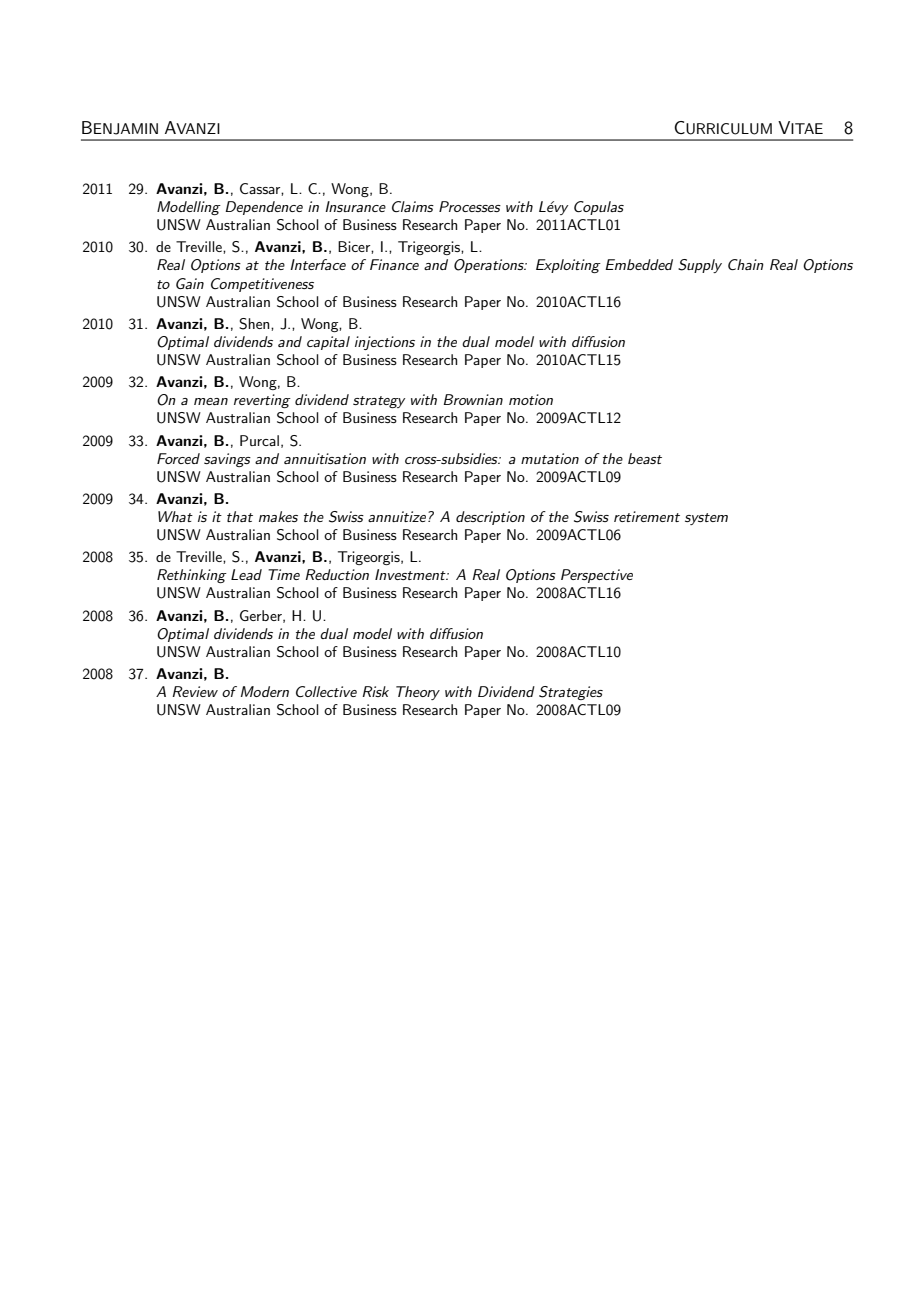 This screenshot has height=1308, width=924. Describe the element at coordinates (264, 208) in the screenshot. I see `Dependence` at that location.
